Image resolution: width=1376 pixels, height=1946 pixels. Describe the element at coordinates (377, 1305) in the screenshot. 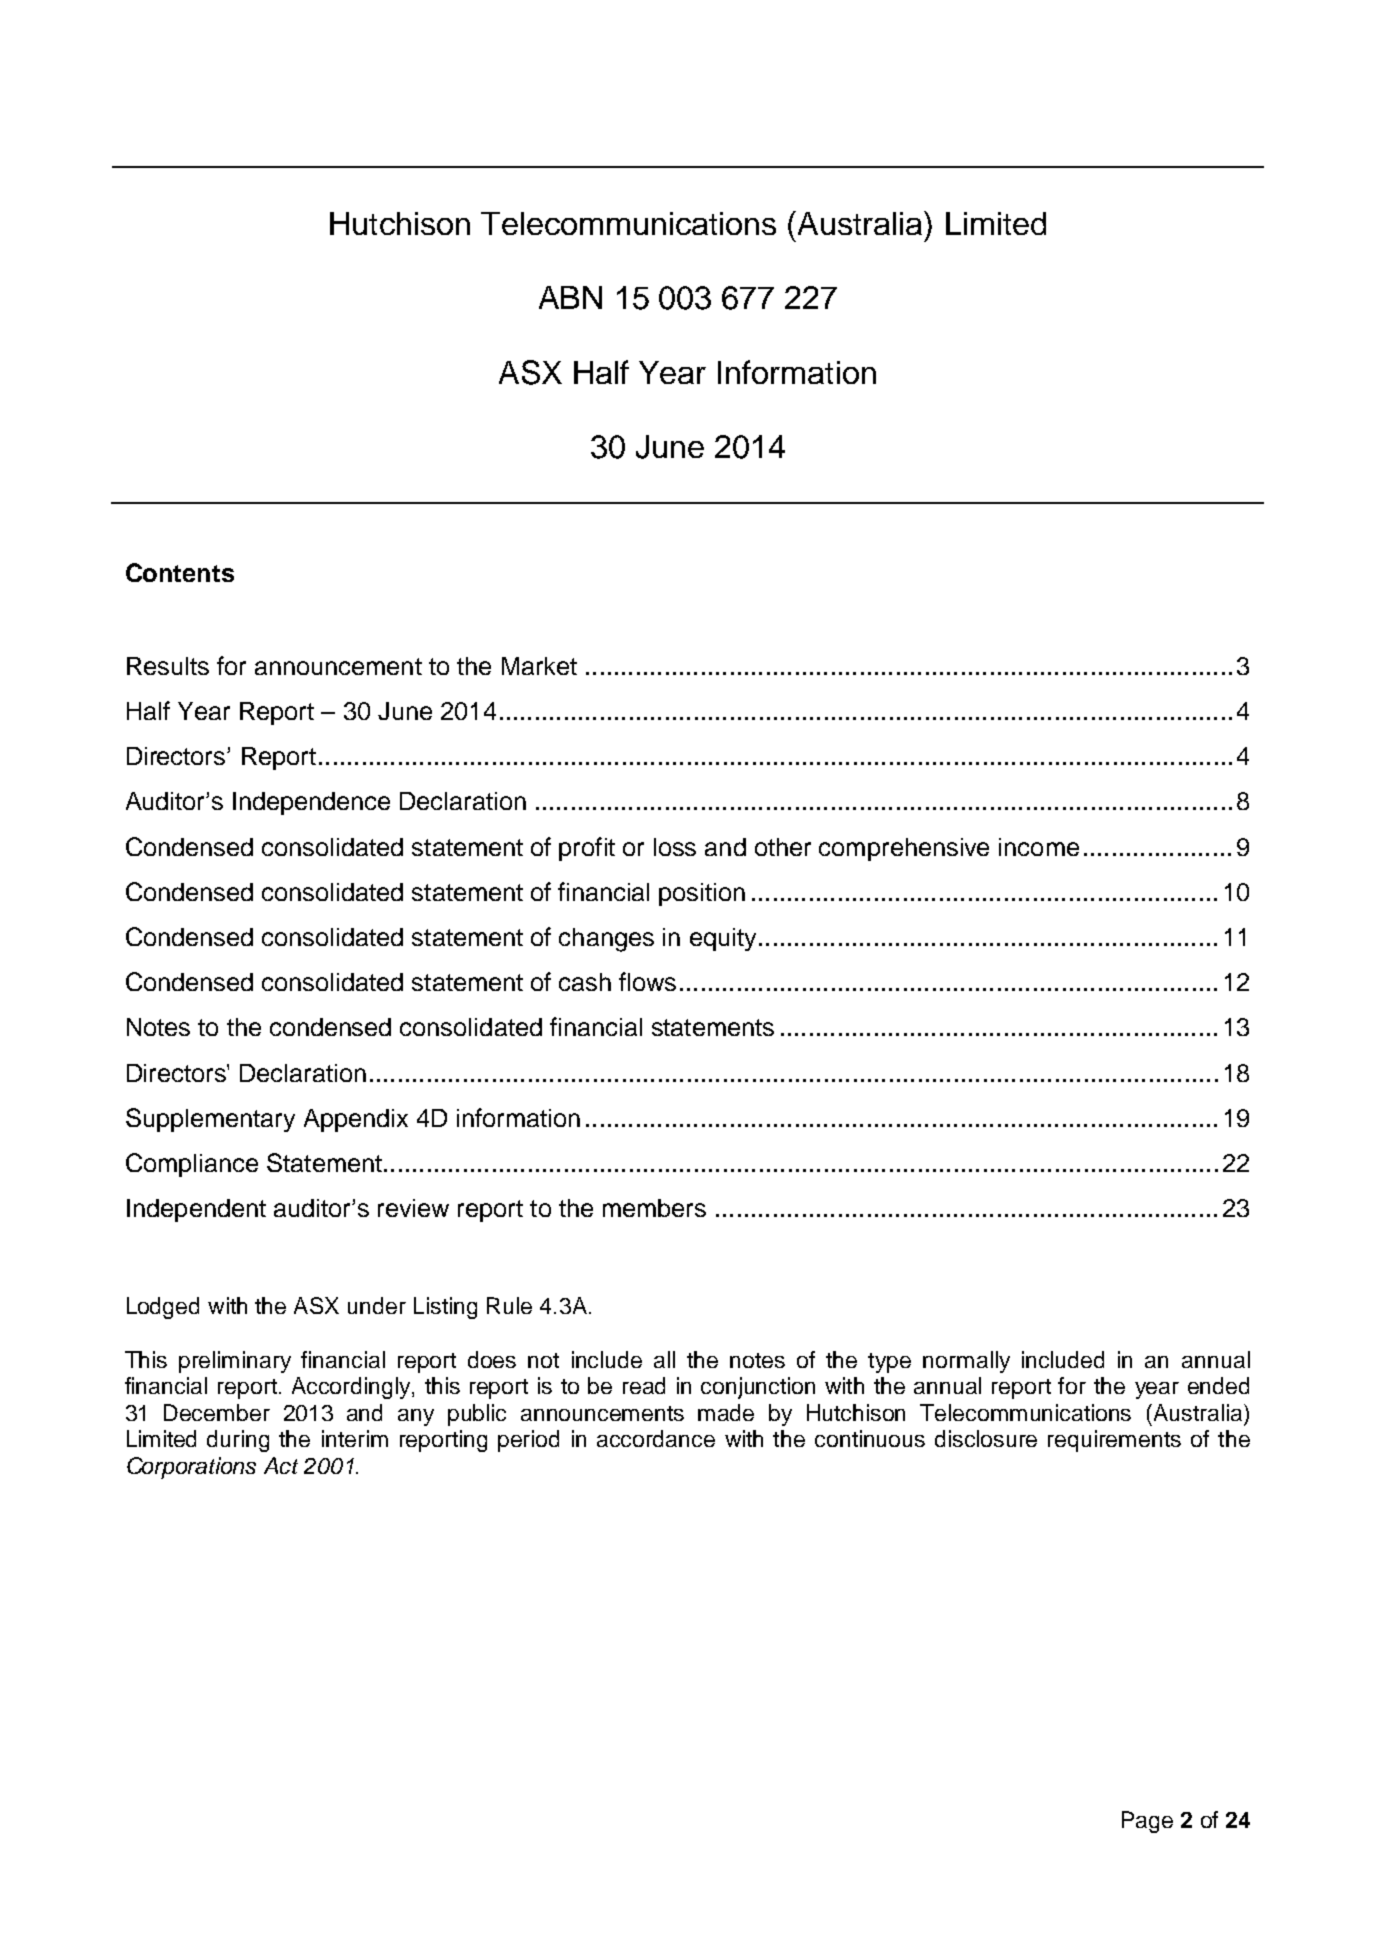

I see `under` at that location.
